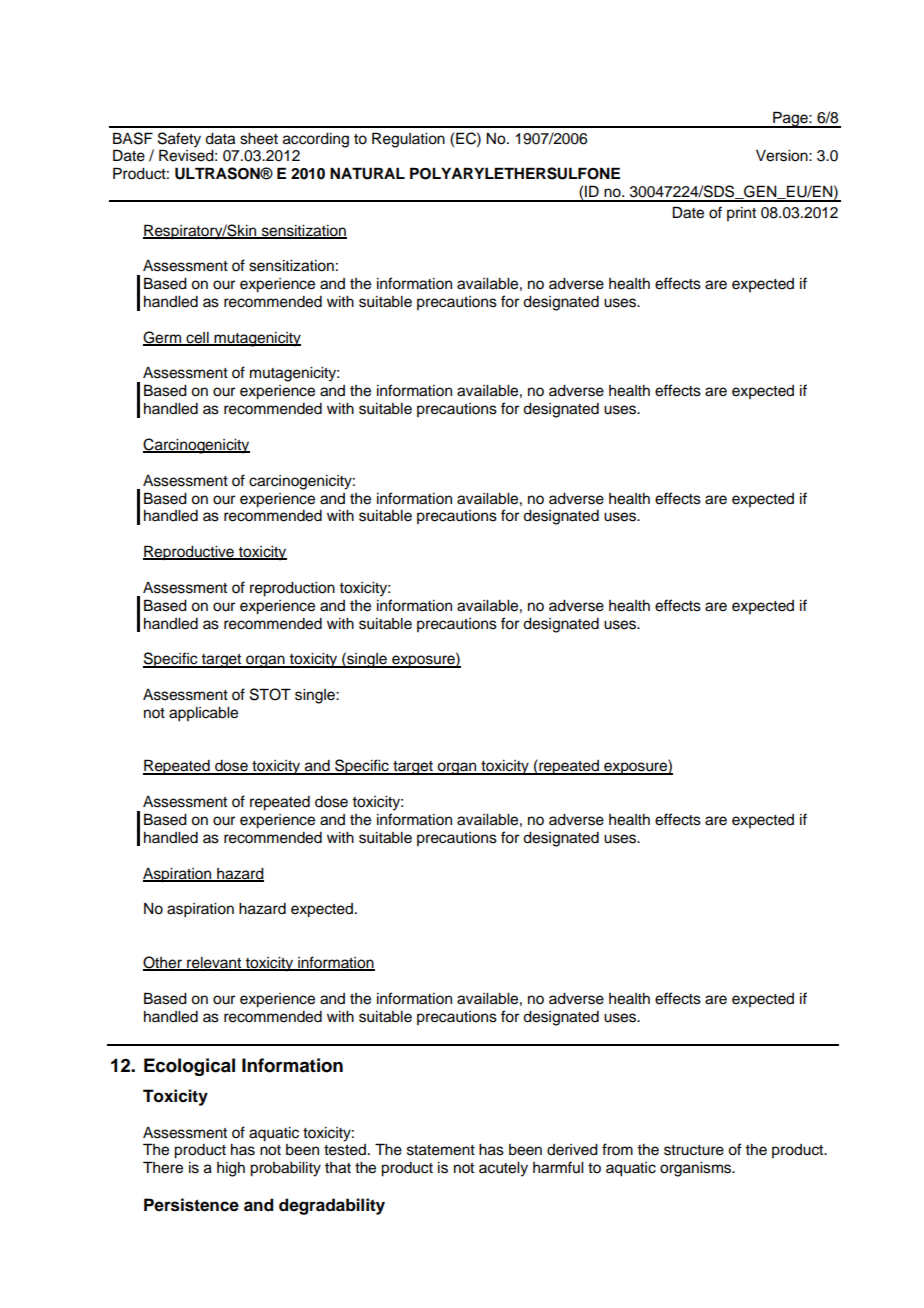 Image resolution: width=924 pixels, height=1308 pixels. What do you see at coordinates (189, 1067) in the document?
I see `Ecological` at bounding box center [189, 1067].
